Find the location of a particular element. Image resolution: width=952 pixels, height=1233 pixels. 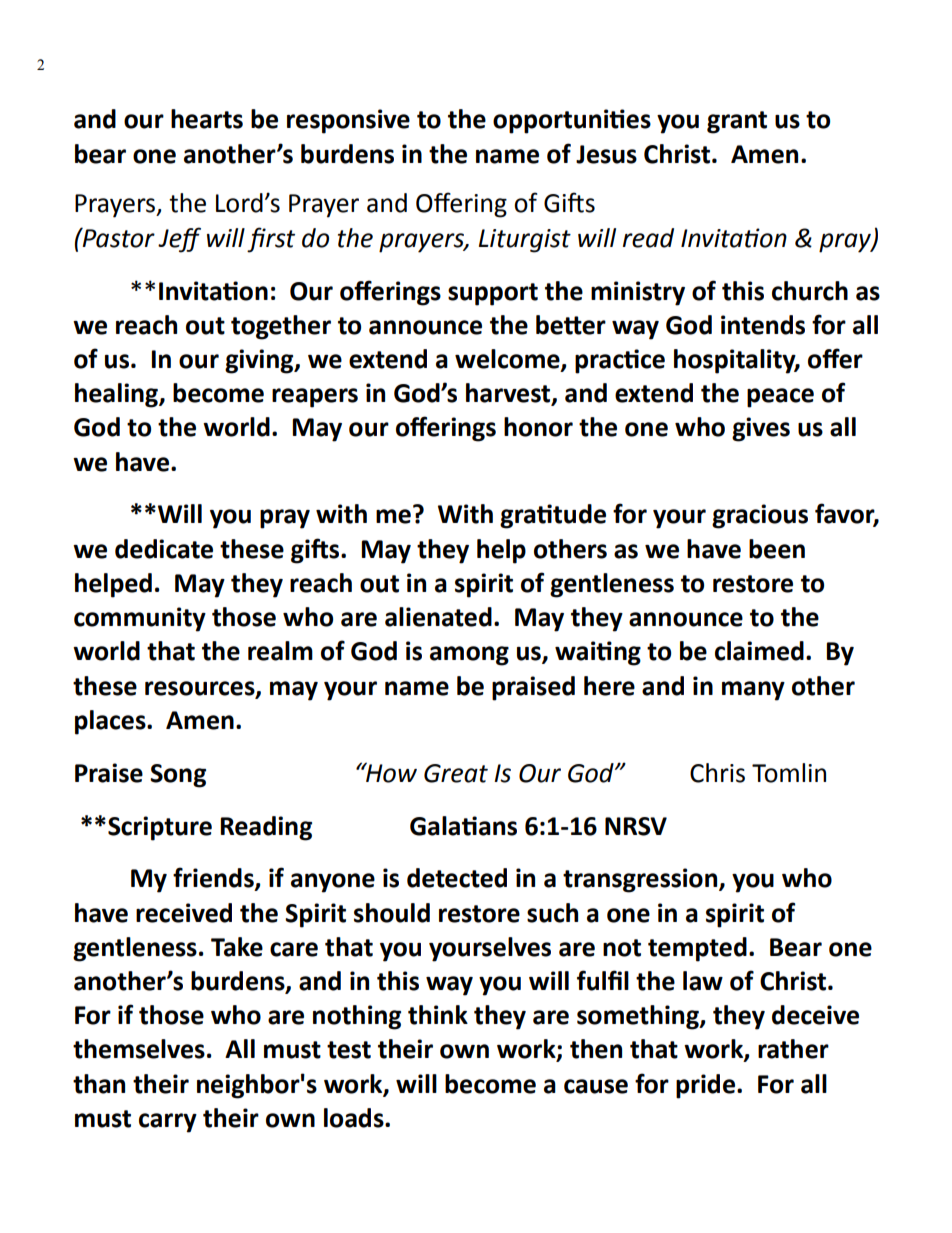

carry is located at coordinates (168, 1123).
